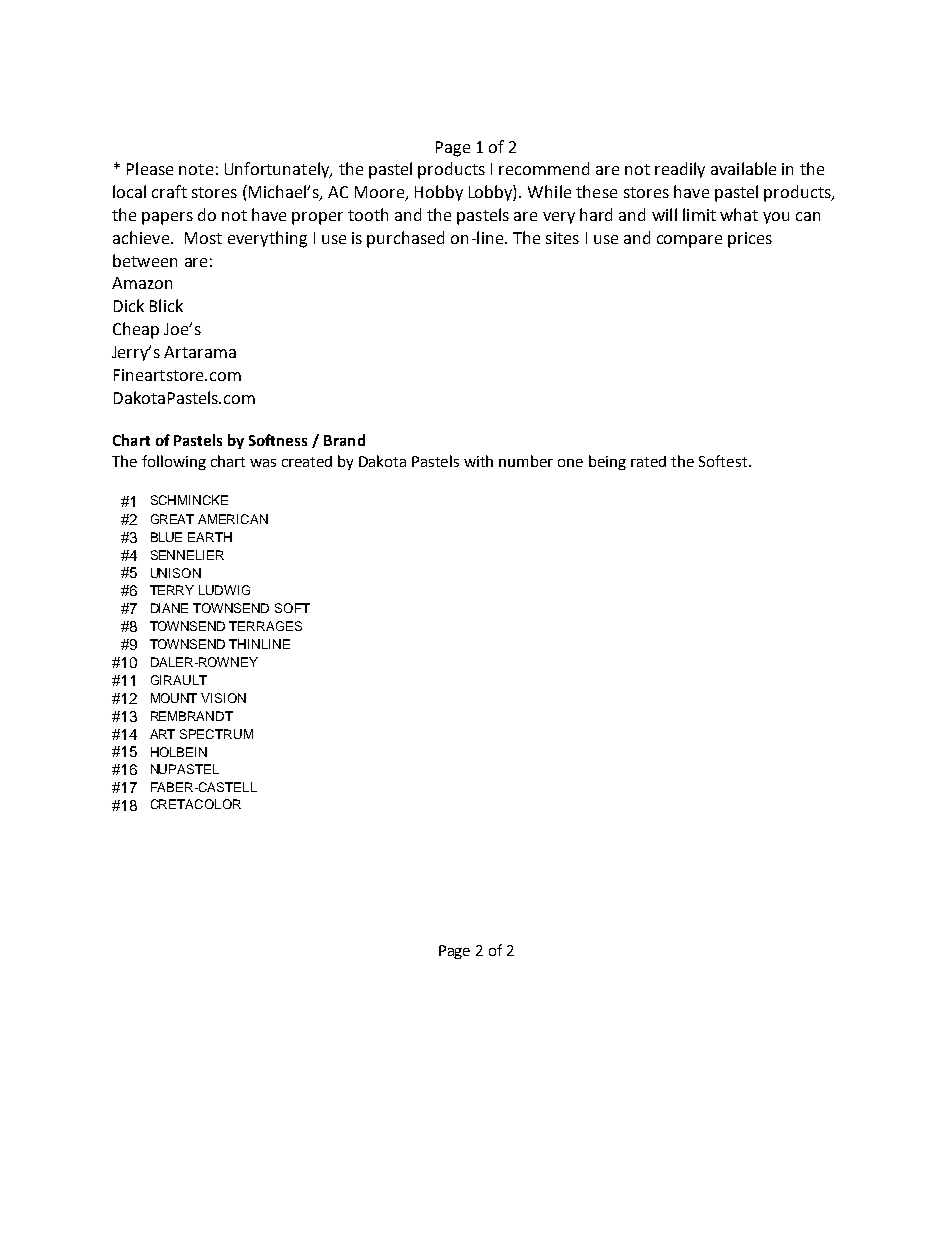 The width and height of the screenshot is (952, 1233). I want to click on with, so click(478, 461).
